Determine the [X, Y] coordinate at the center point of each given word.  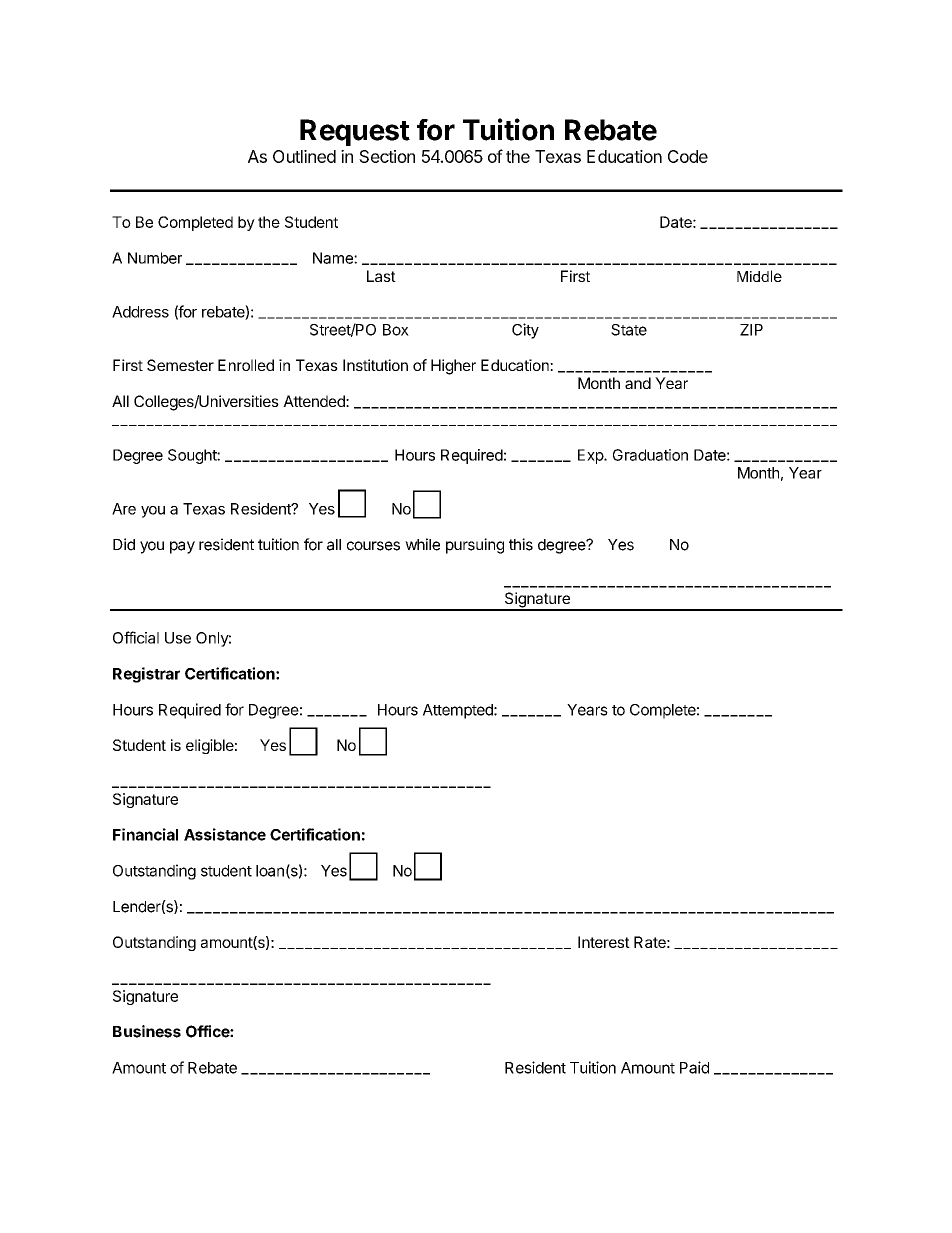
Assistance [225, 834]
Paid [694, 1067]
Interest [604, 942]
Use [178, 638]
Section [387, 156]
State [629, 330]
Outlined [304, 156]
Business [147, 1031]
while [422, 544]
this [521, 544]
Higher [453, 367]
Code [688, 156]
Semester [180, 365]
